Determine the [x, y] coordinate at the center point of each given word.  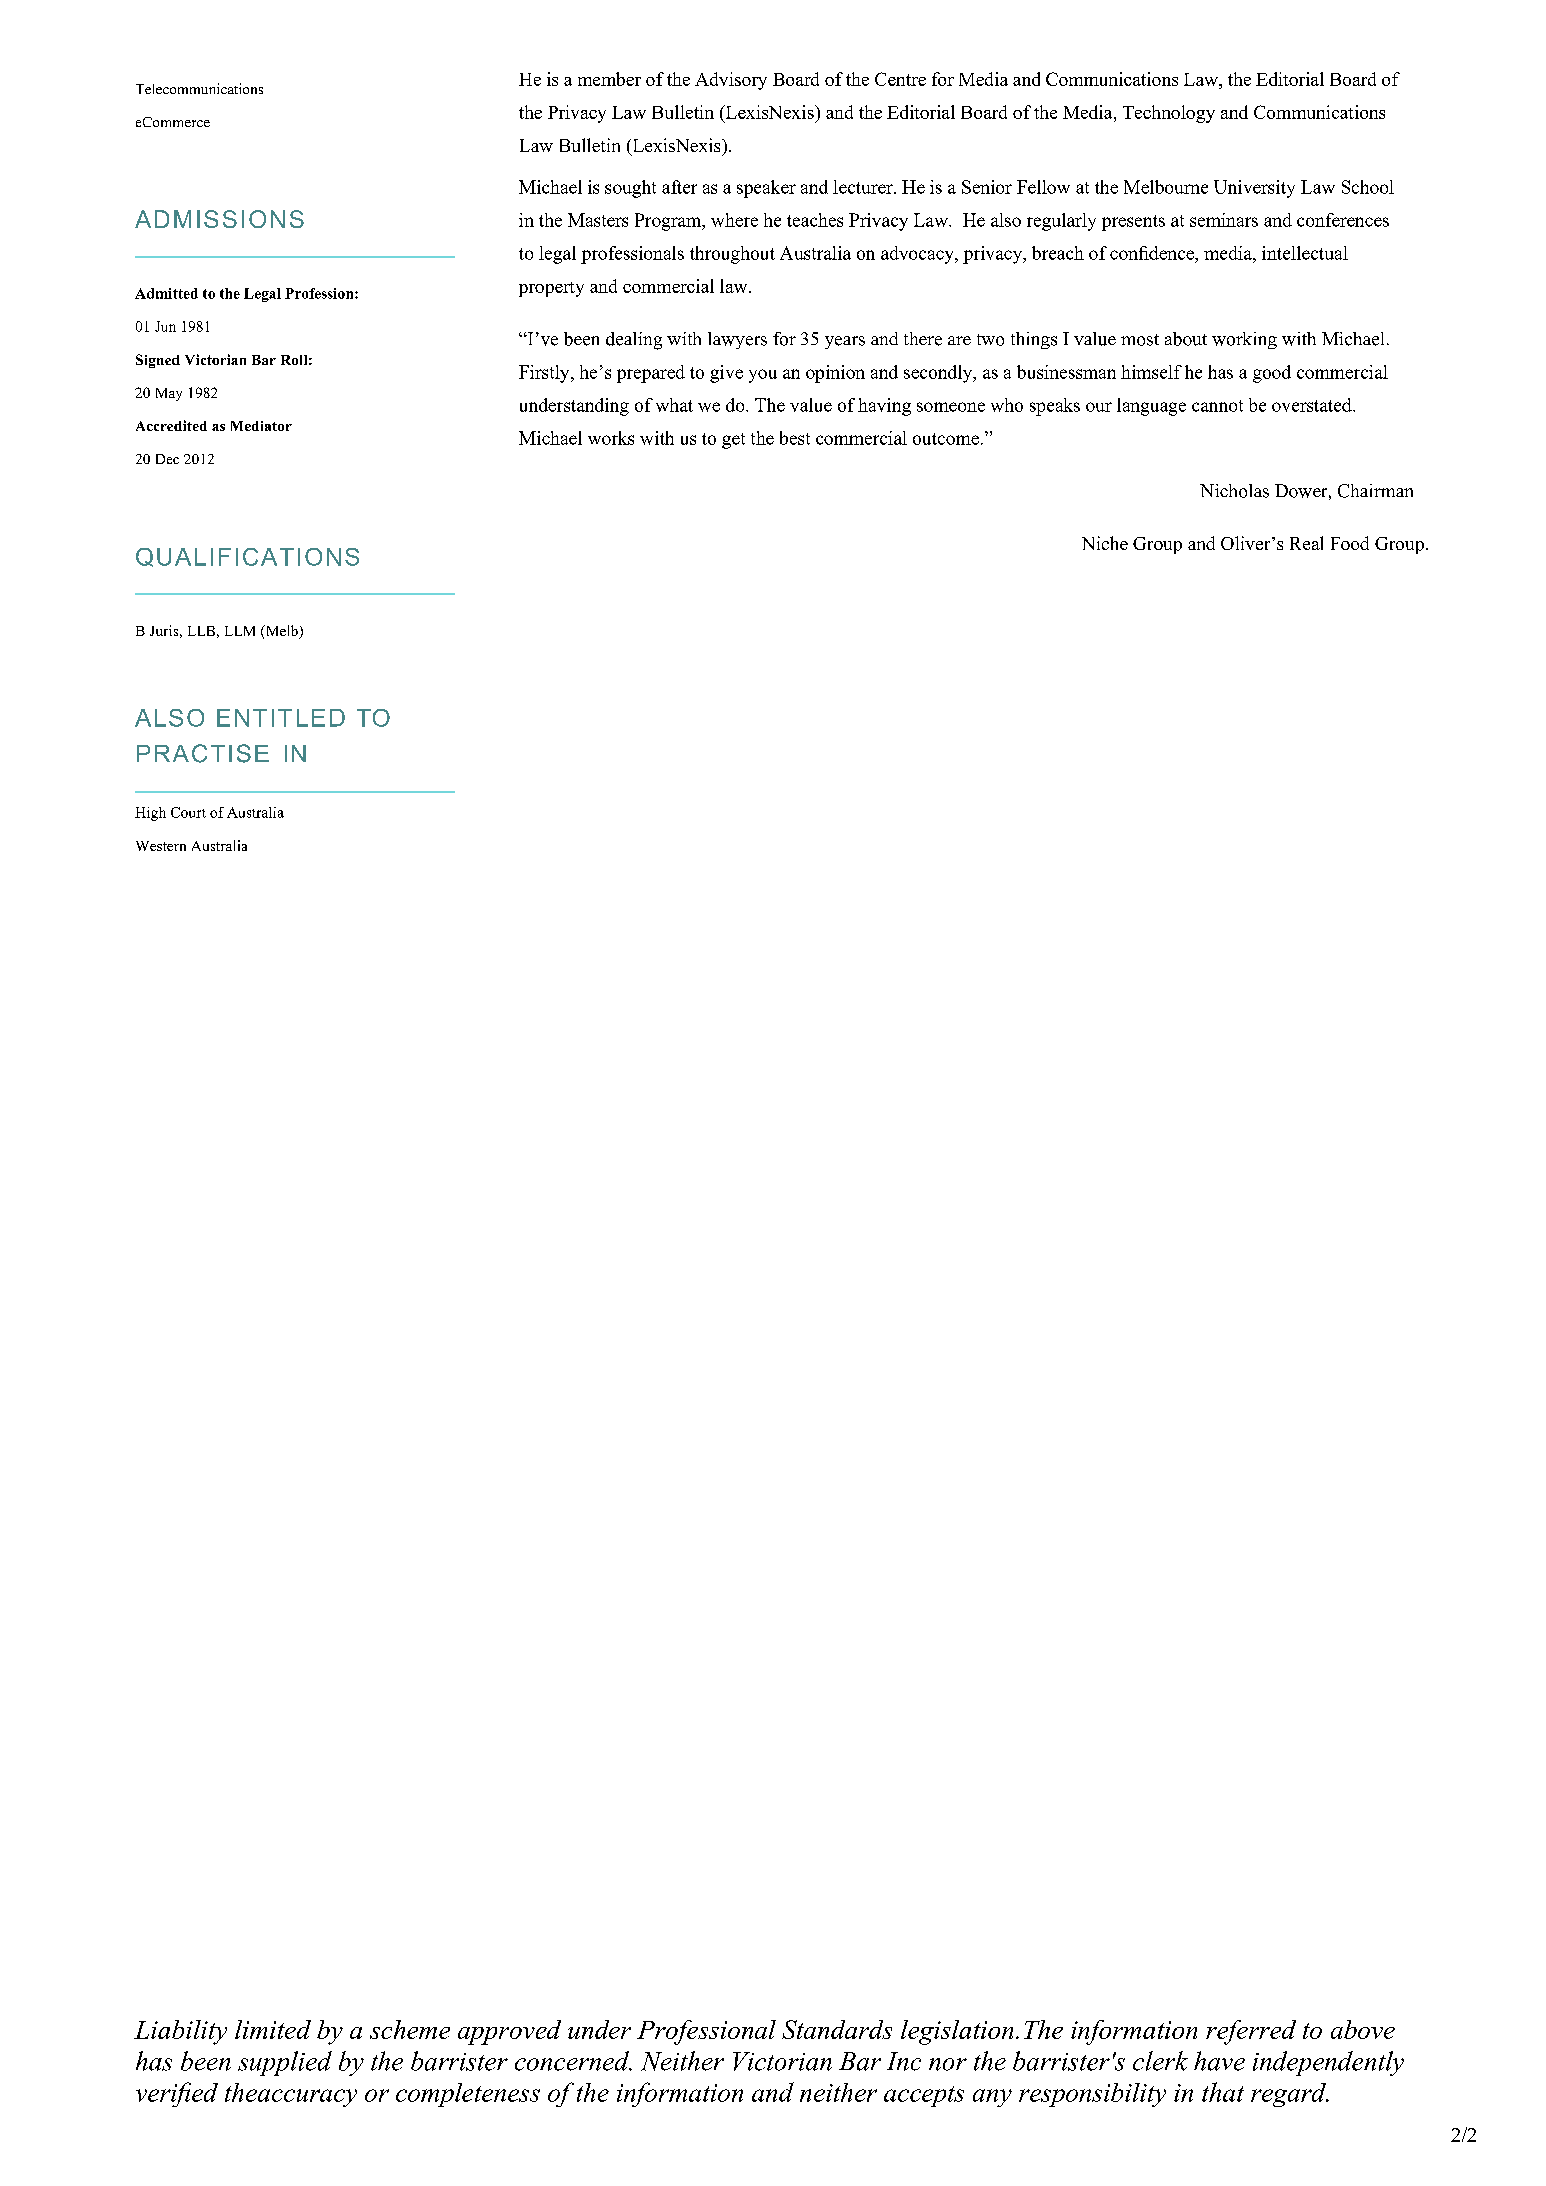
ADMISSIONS [219, 219]
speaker [766, 189]
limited [273, 2029]
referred [1251, 2032]
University [1254, 189]
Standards [837, 2029]
